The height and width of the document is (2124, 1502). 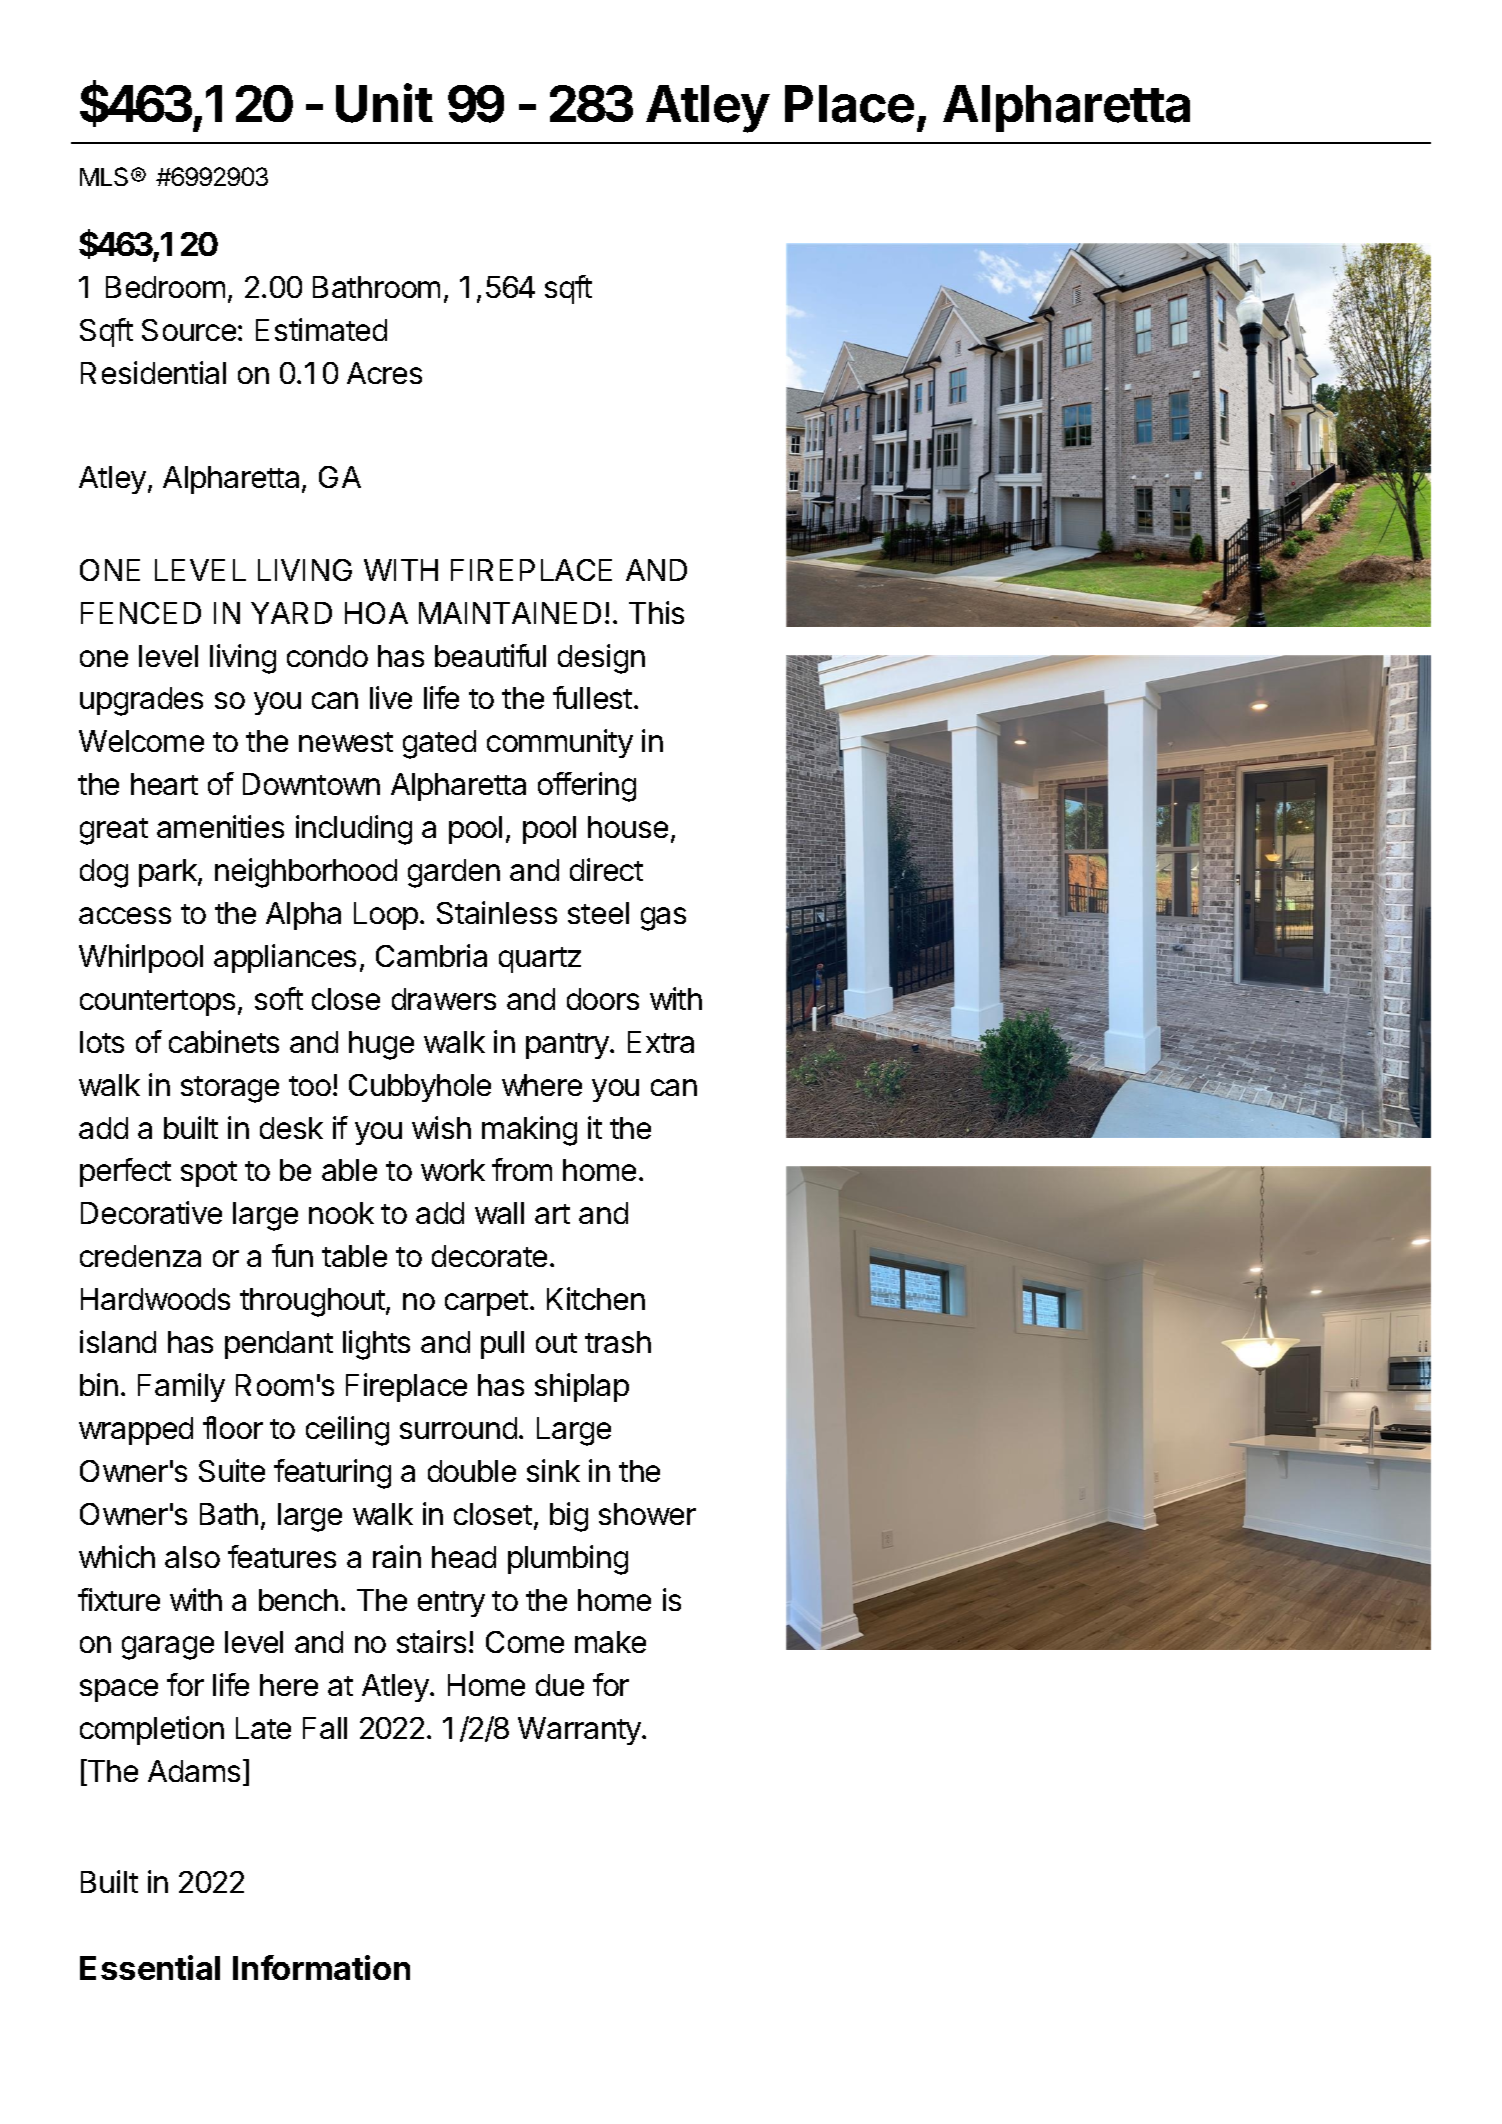 I want to click on Information, so click(x=321, y=1967).
